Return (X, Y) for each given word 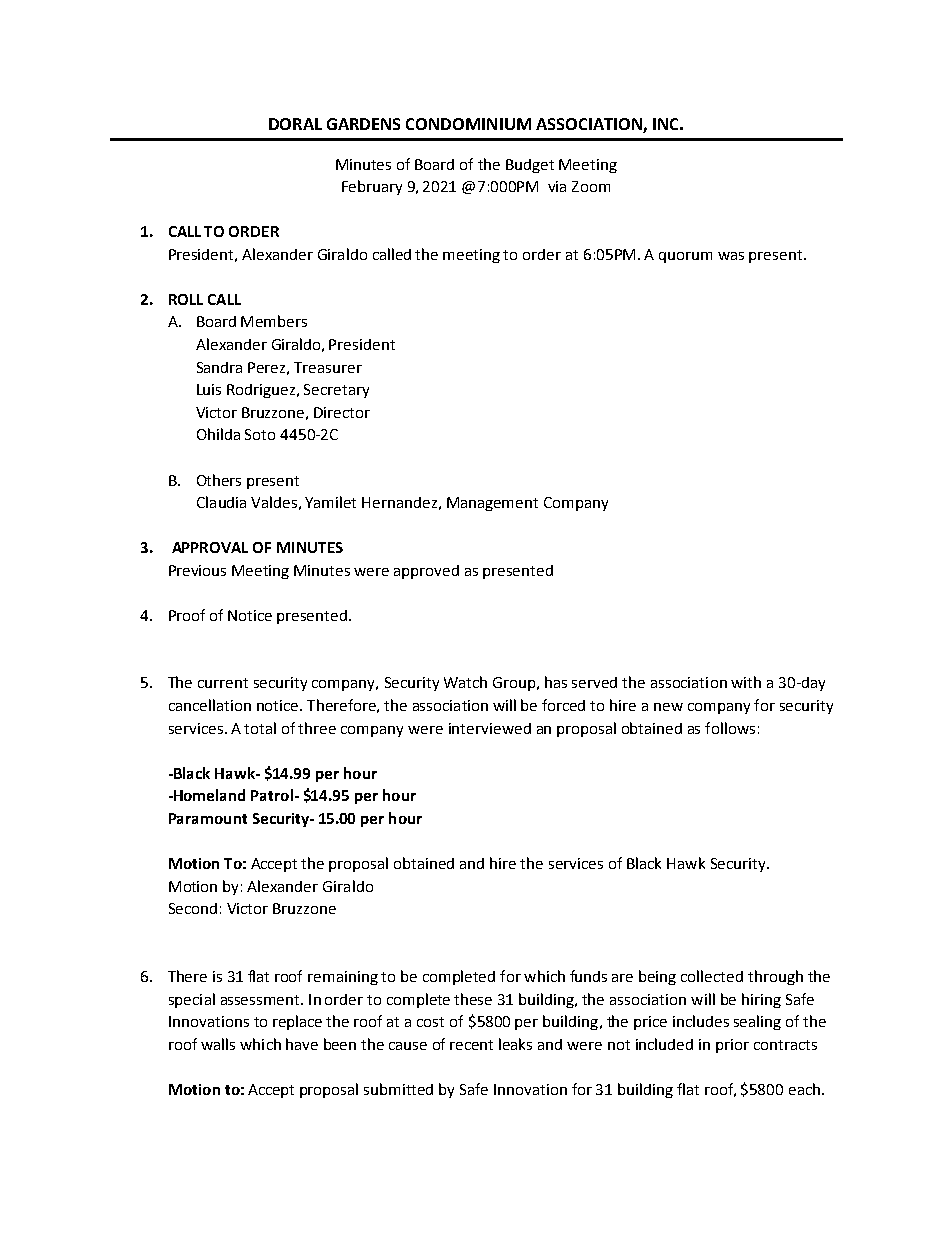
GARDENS (363, 124)
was (731, 256)
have (302, 1044)
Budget (530, 166)
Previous (197, 570)
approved (426, 572)
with (746, 682)
